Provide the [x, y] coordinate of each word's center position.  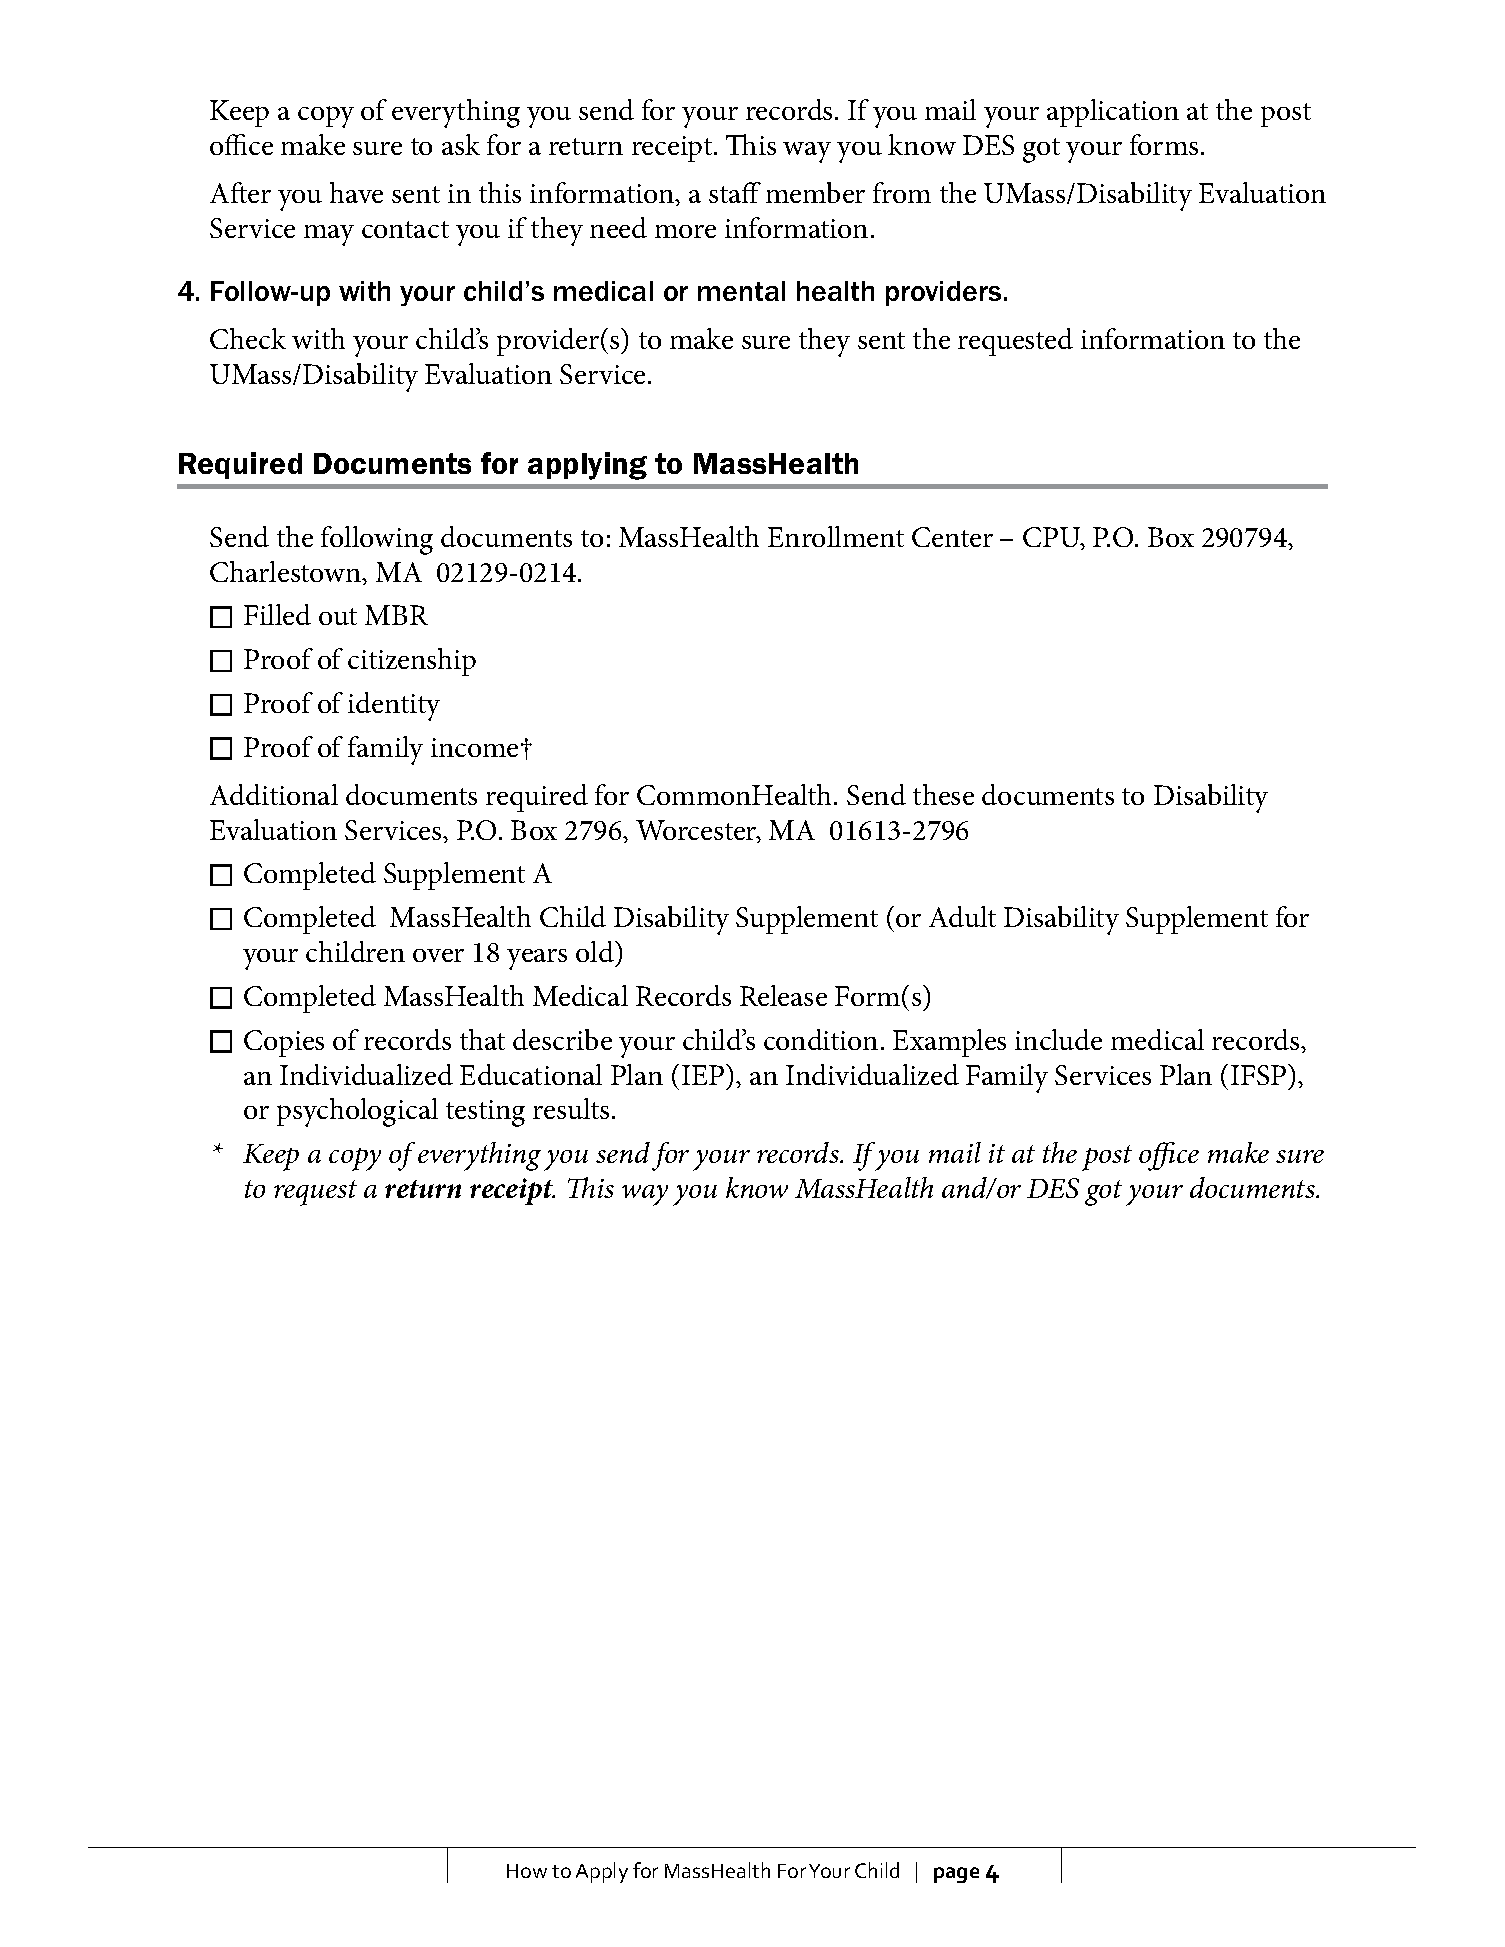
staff [735, 192]
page [956, 1875]
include [1058, 1039]
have [356, 192]
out [338, 616]
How [527, 1871]
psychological [357, 1112]
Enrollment [836, 536]
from [902, 192]
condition [821, 1039]
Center [952, 537]
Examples [949, 1043]
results [571, 1108]
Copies [284, 1043]
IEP [704, 1074]
